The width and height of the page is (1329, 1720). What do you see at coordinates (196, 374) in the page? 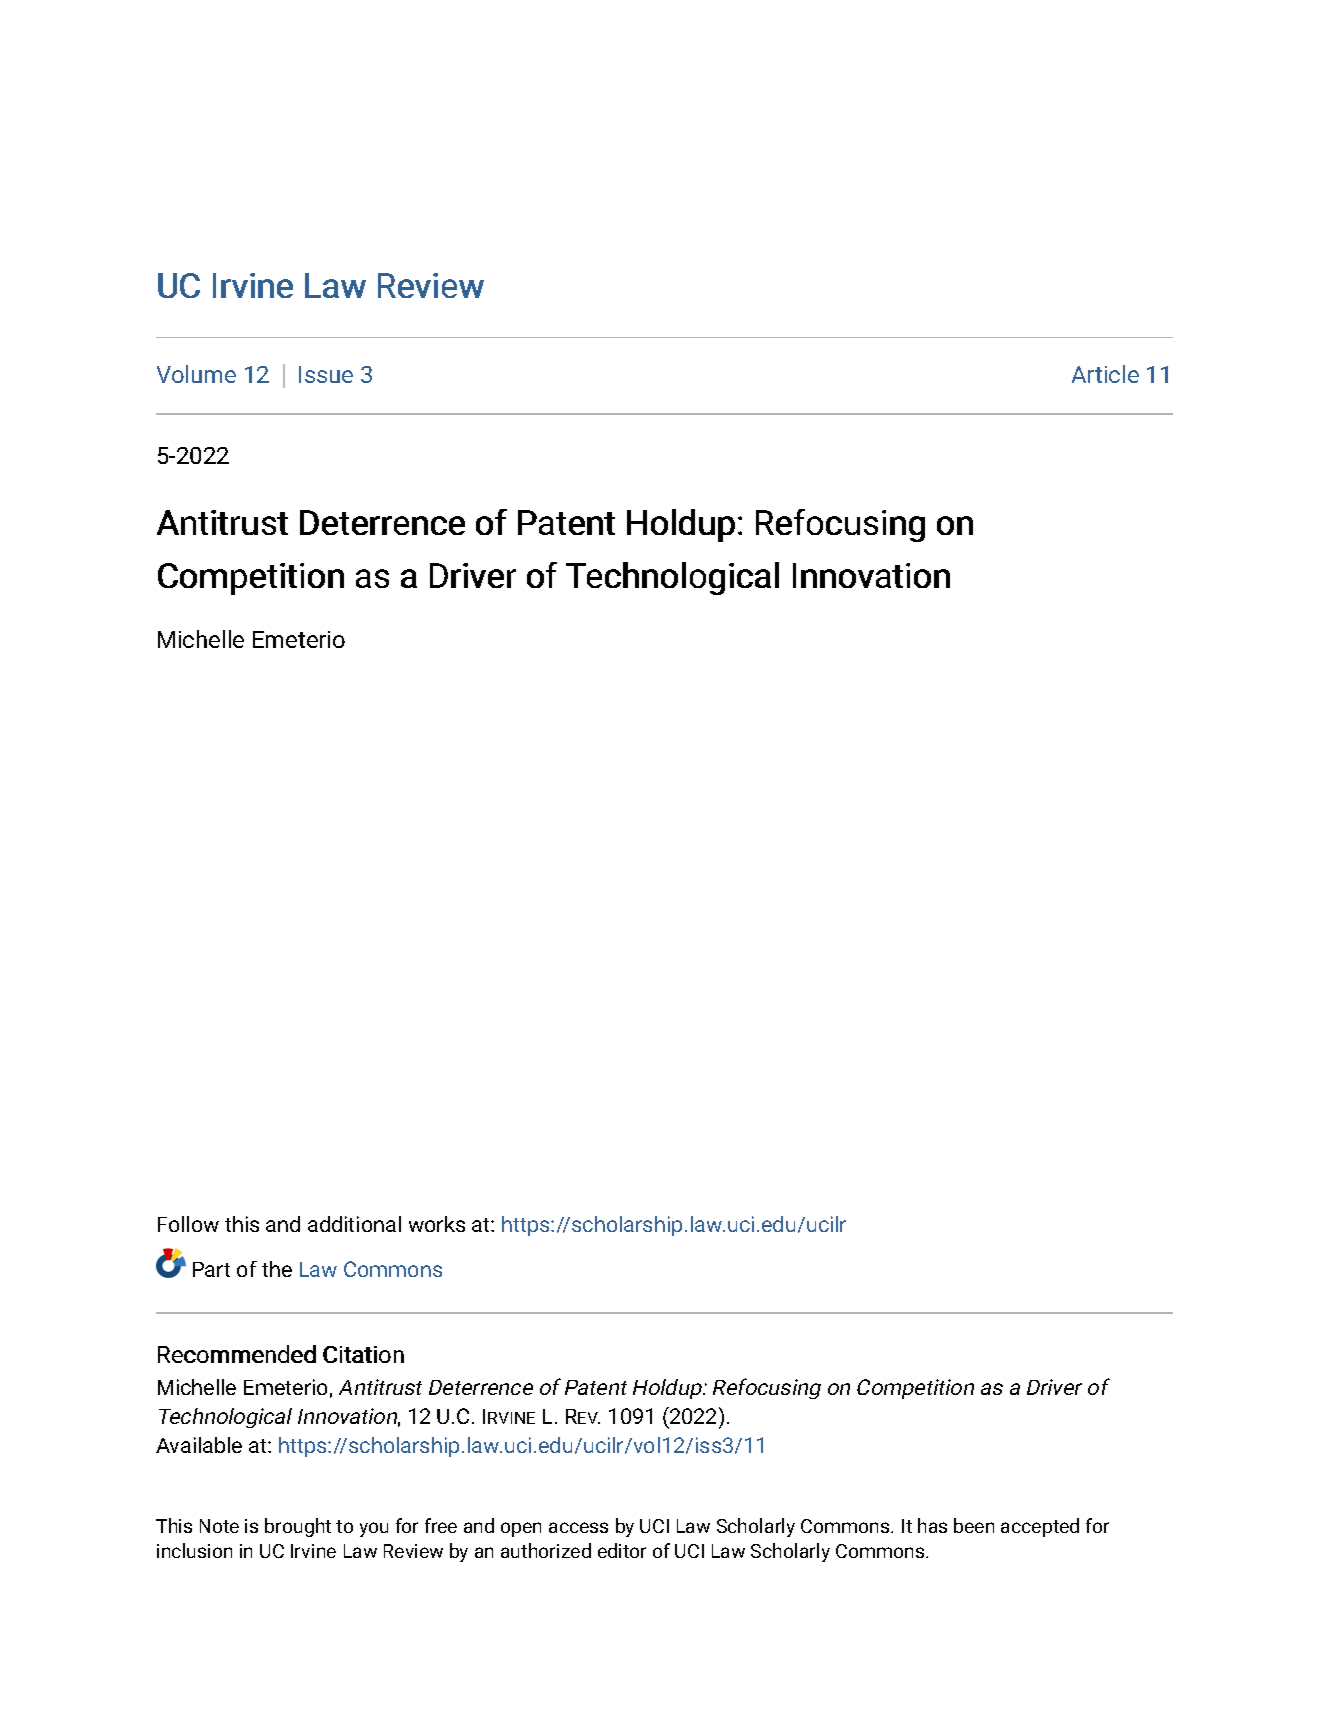
I see `Volume` at bounding box center [196, 374].
